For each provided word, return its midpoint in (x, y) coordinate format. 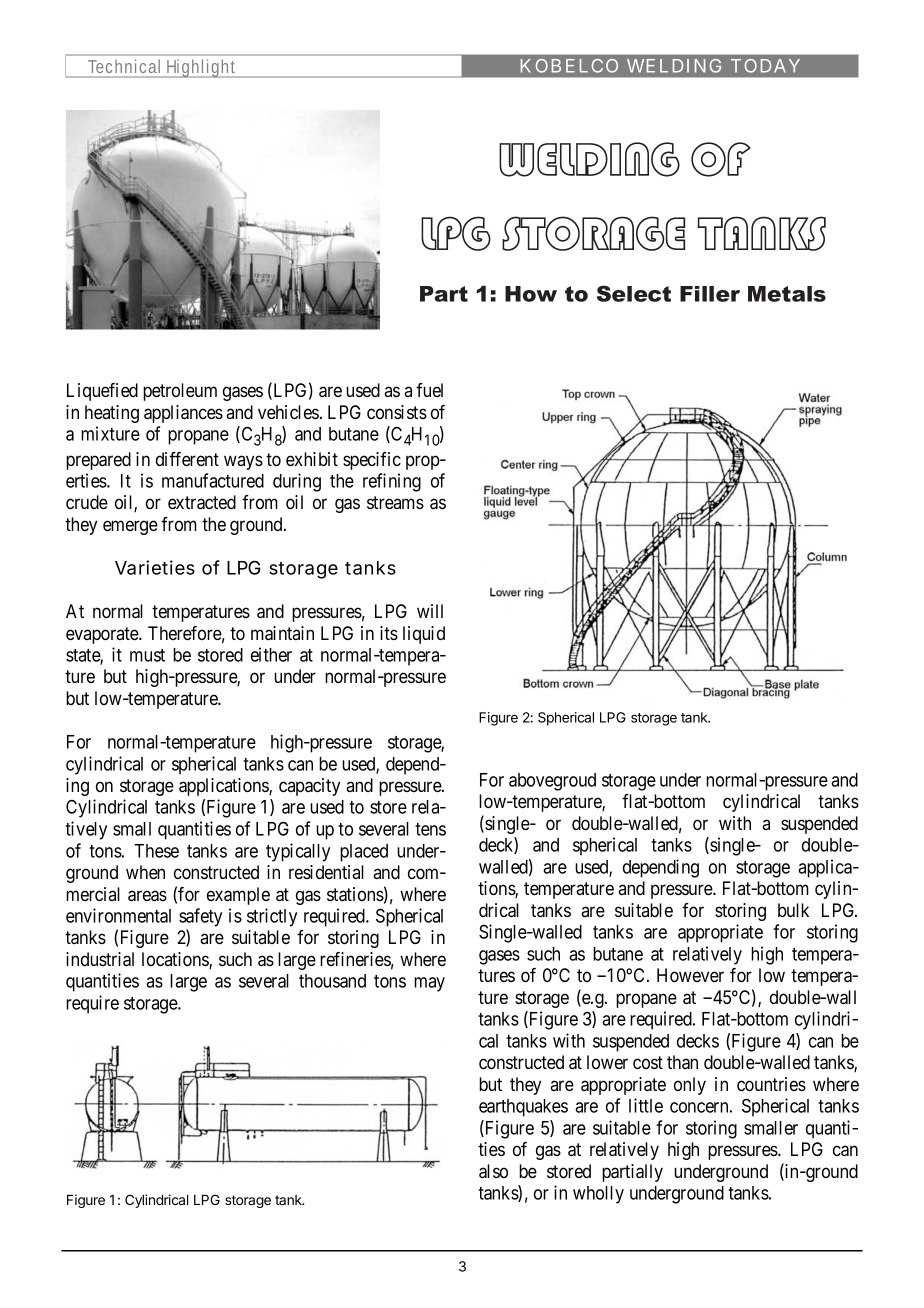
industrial (100, 959)
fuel (429, 390)
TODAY (765, 66)
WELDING (674, 66)
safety (200, 917)
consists (397, 412)
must (147, 655)
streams (395, 502)
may (429, 984)
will (430, 611)
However (690, 975)
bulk (793, 910)
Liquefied (102, 392)
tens (430, 829)
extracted (202, 502)
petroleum (180, 392)
